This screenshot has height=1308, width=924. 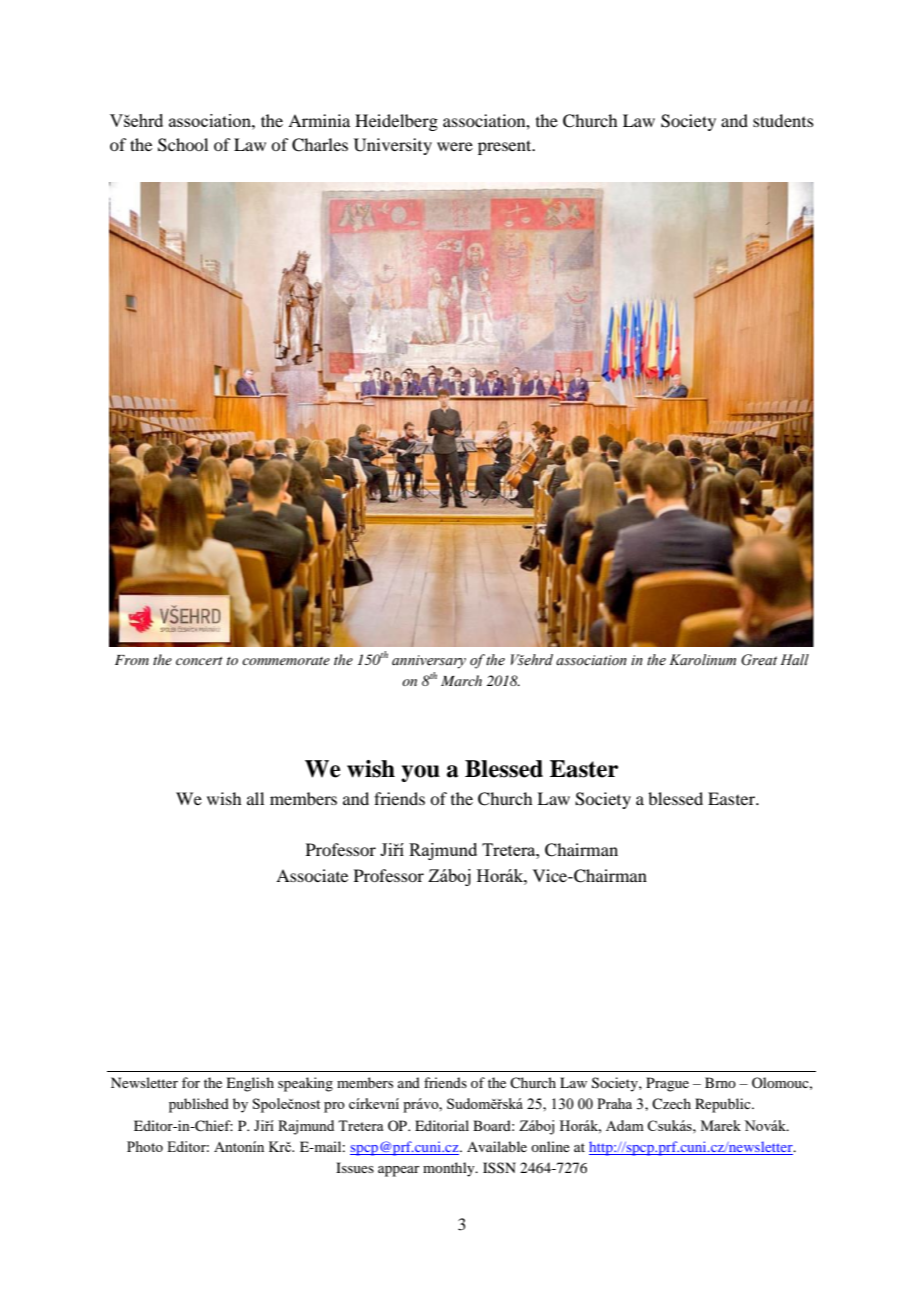 I want to click on anniversary, so click(x=429, y=662).
